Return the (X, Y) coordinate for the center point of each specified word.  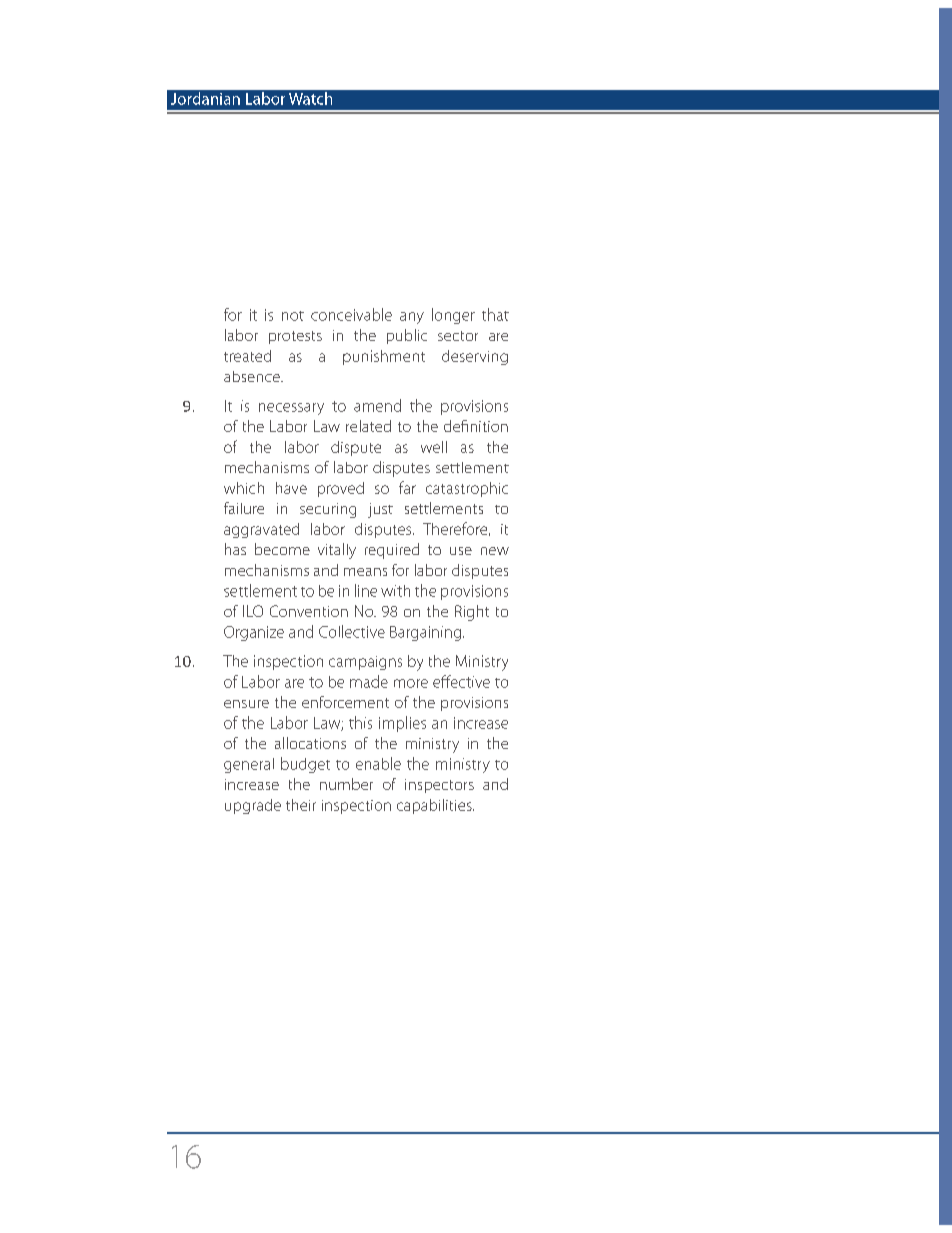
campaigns (365, 663)
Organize (254, 633)
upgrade (253, 806)
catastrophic (467, 489)
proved (341, 489)
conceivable (351, 314)
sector (458, 336)
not (293, 316)
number (346, 784)
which (244, 488)
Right (472, 613)
